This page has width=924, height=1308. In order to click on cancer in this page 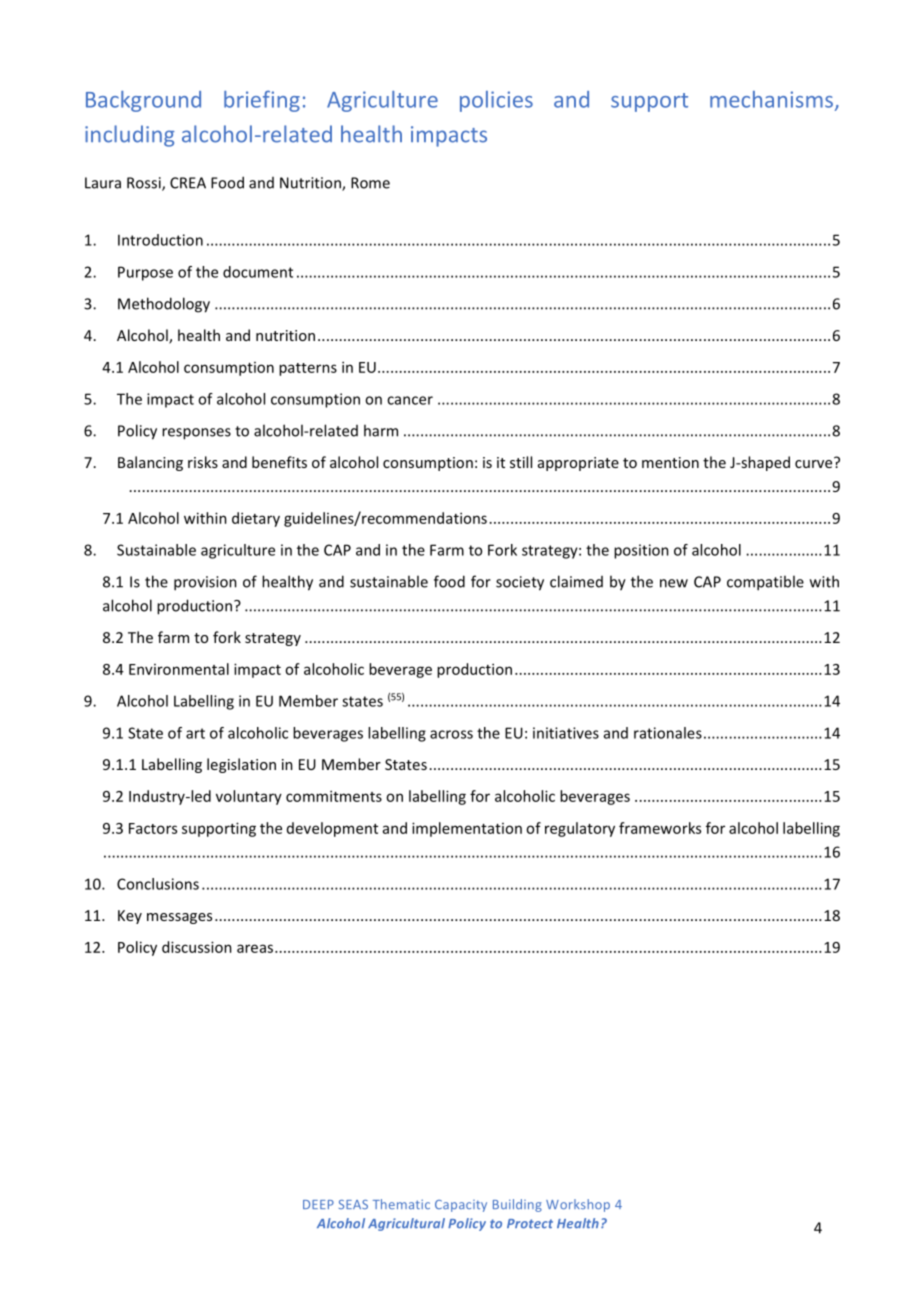, I will do `click(410, 400)`.
